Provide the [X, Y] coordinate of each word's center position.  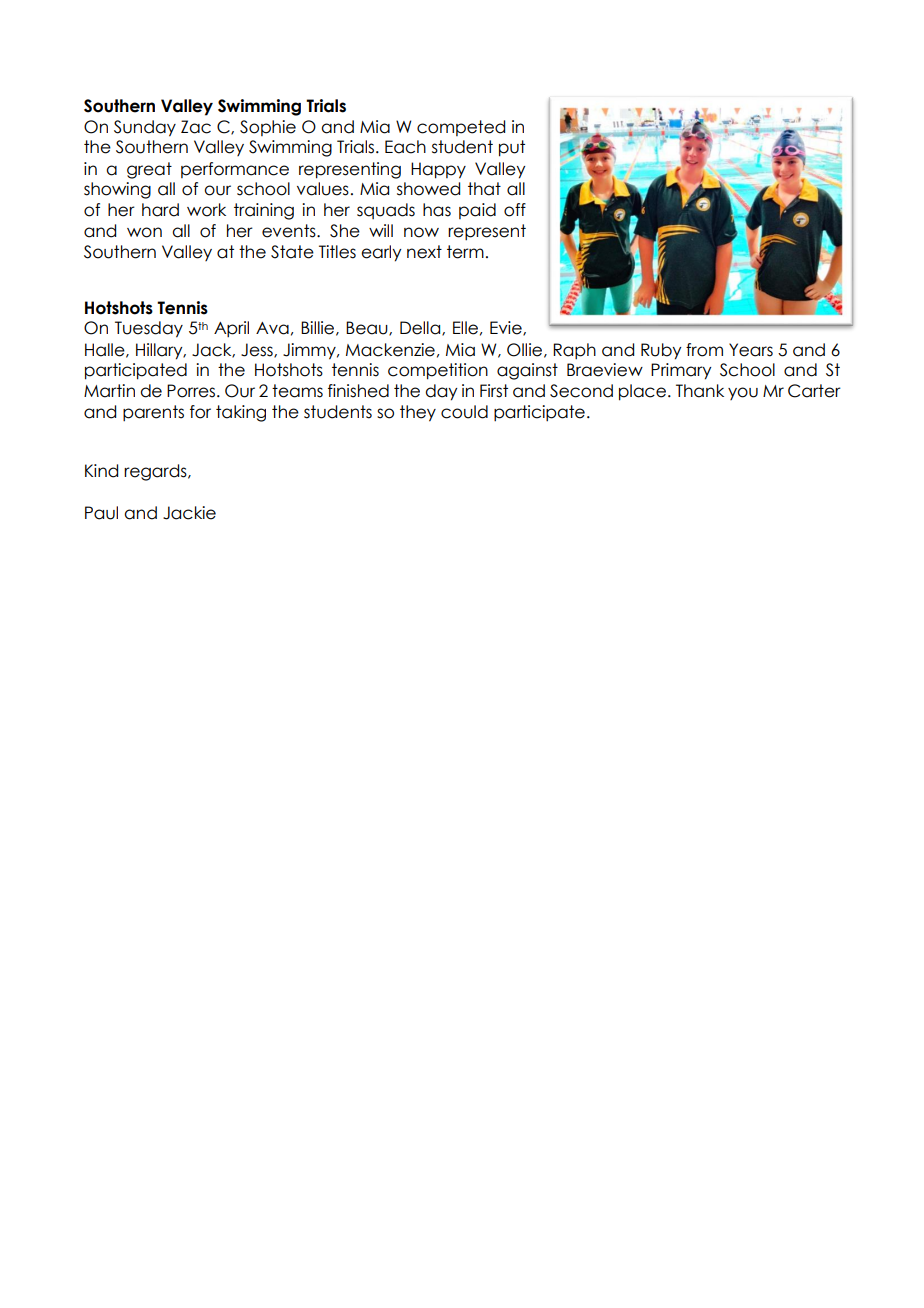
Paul [101, 513]
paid [477, 211]
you [743, 393]
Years [751, 350]
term [465, 252]
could [464, 412]
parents [153, 413]
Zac [196, 127]
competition [438, 371]
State [292, 252]
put [512, 148]
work [206, 210]
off [515, 210]
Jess [258, 350]
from [704, 350]
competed [461, 128]
